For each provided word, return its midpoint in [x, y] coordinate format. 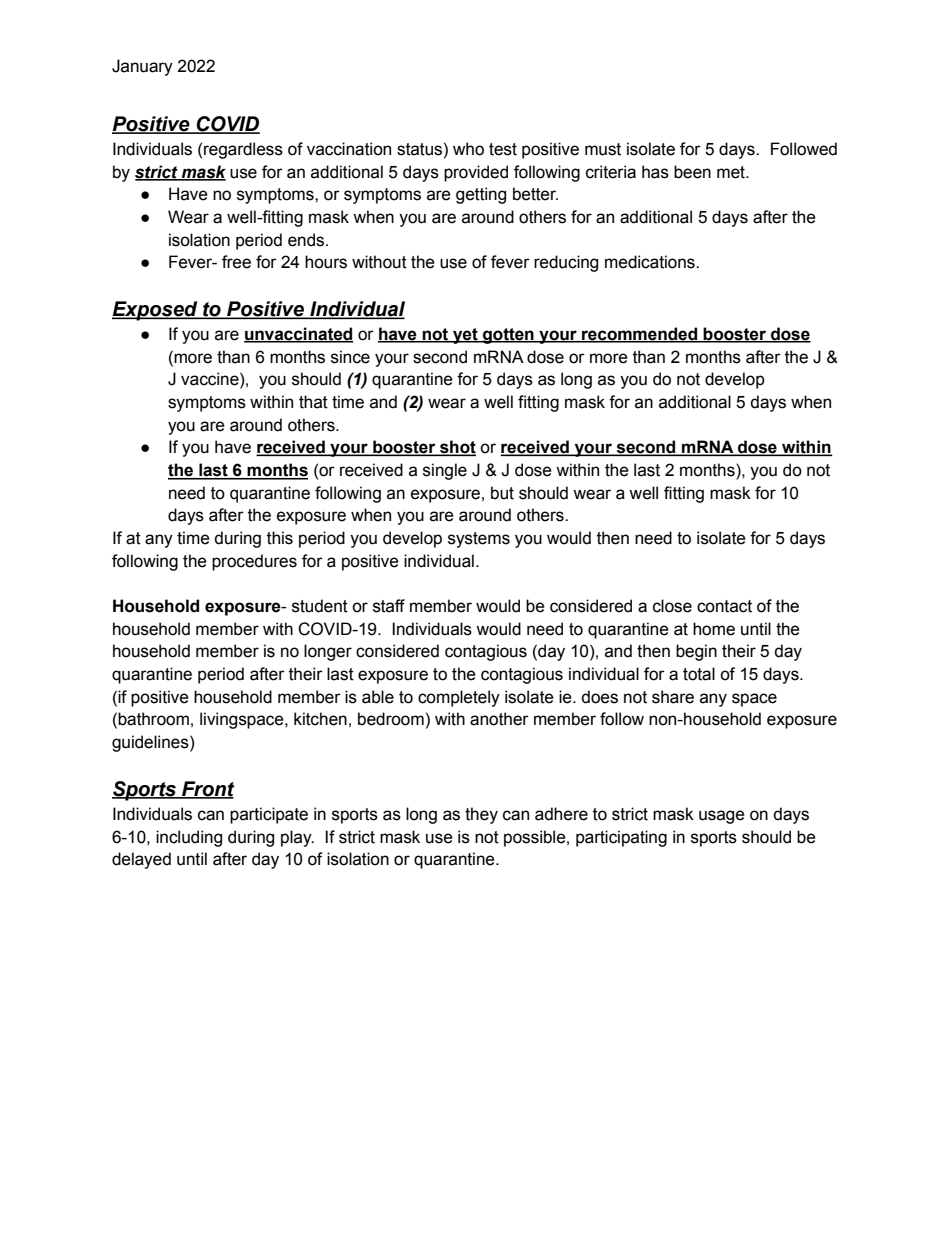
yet [465, 336]
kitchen [320, 719]
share [673, 697]
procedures [254, 562]
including [189, 838]
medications [651, 262]
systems [479, 540]
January [142, 67]
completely [459, 698]
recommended [640, 335]
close [672, 606]
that [313, 402]
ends [307, 240]
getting [481, 195]
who [468, 149]
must [603, 149]
